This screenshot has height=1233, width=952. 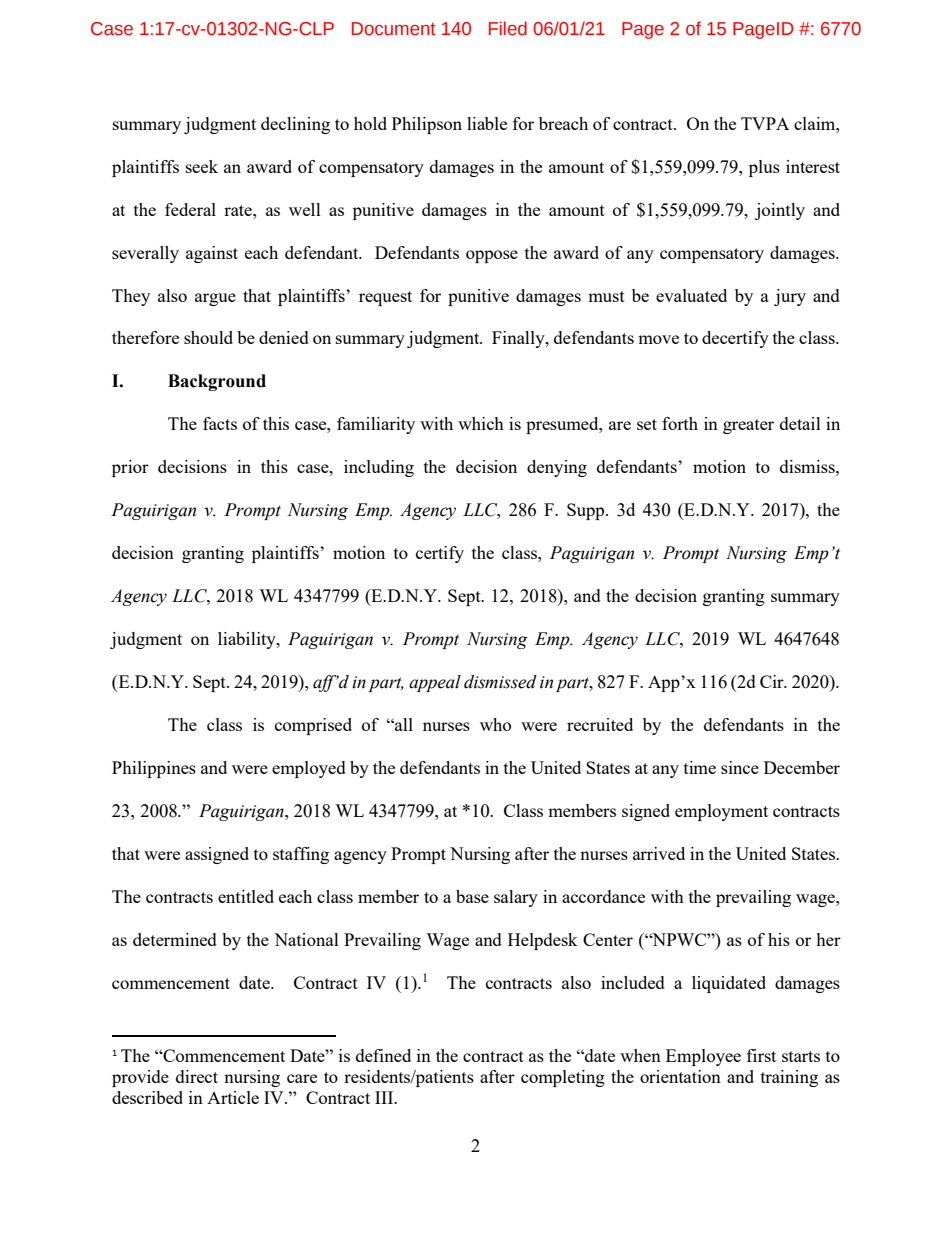 What do you see at coordinates (248, 640) in the screenshot?
I see `liability` at bounding box center [248, 640].
